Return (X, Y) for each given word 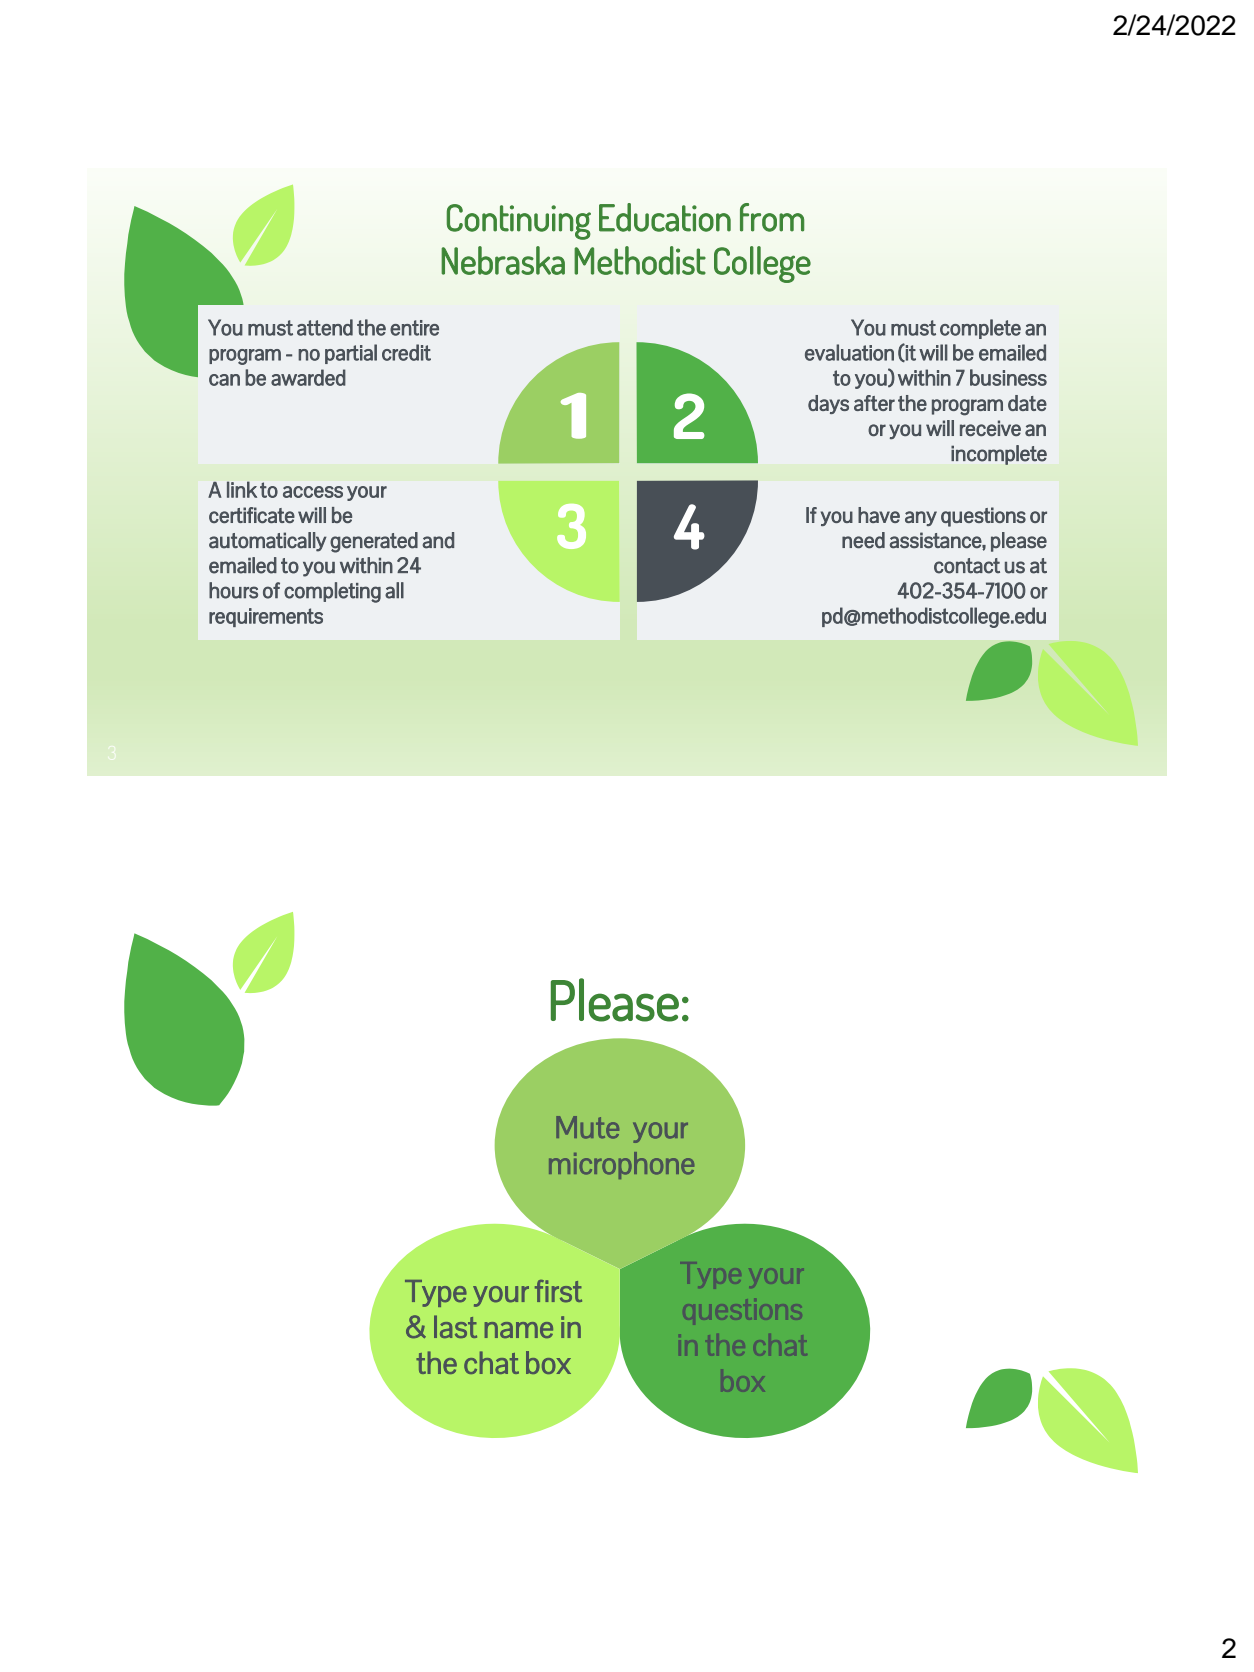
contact (967, 566)
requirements (266, 617)
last (455, 1326)
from (772, 217)
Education (665, 217)
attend (325, 327)
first (558, 1291)
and (438, 540)
